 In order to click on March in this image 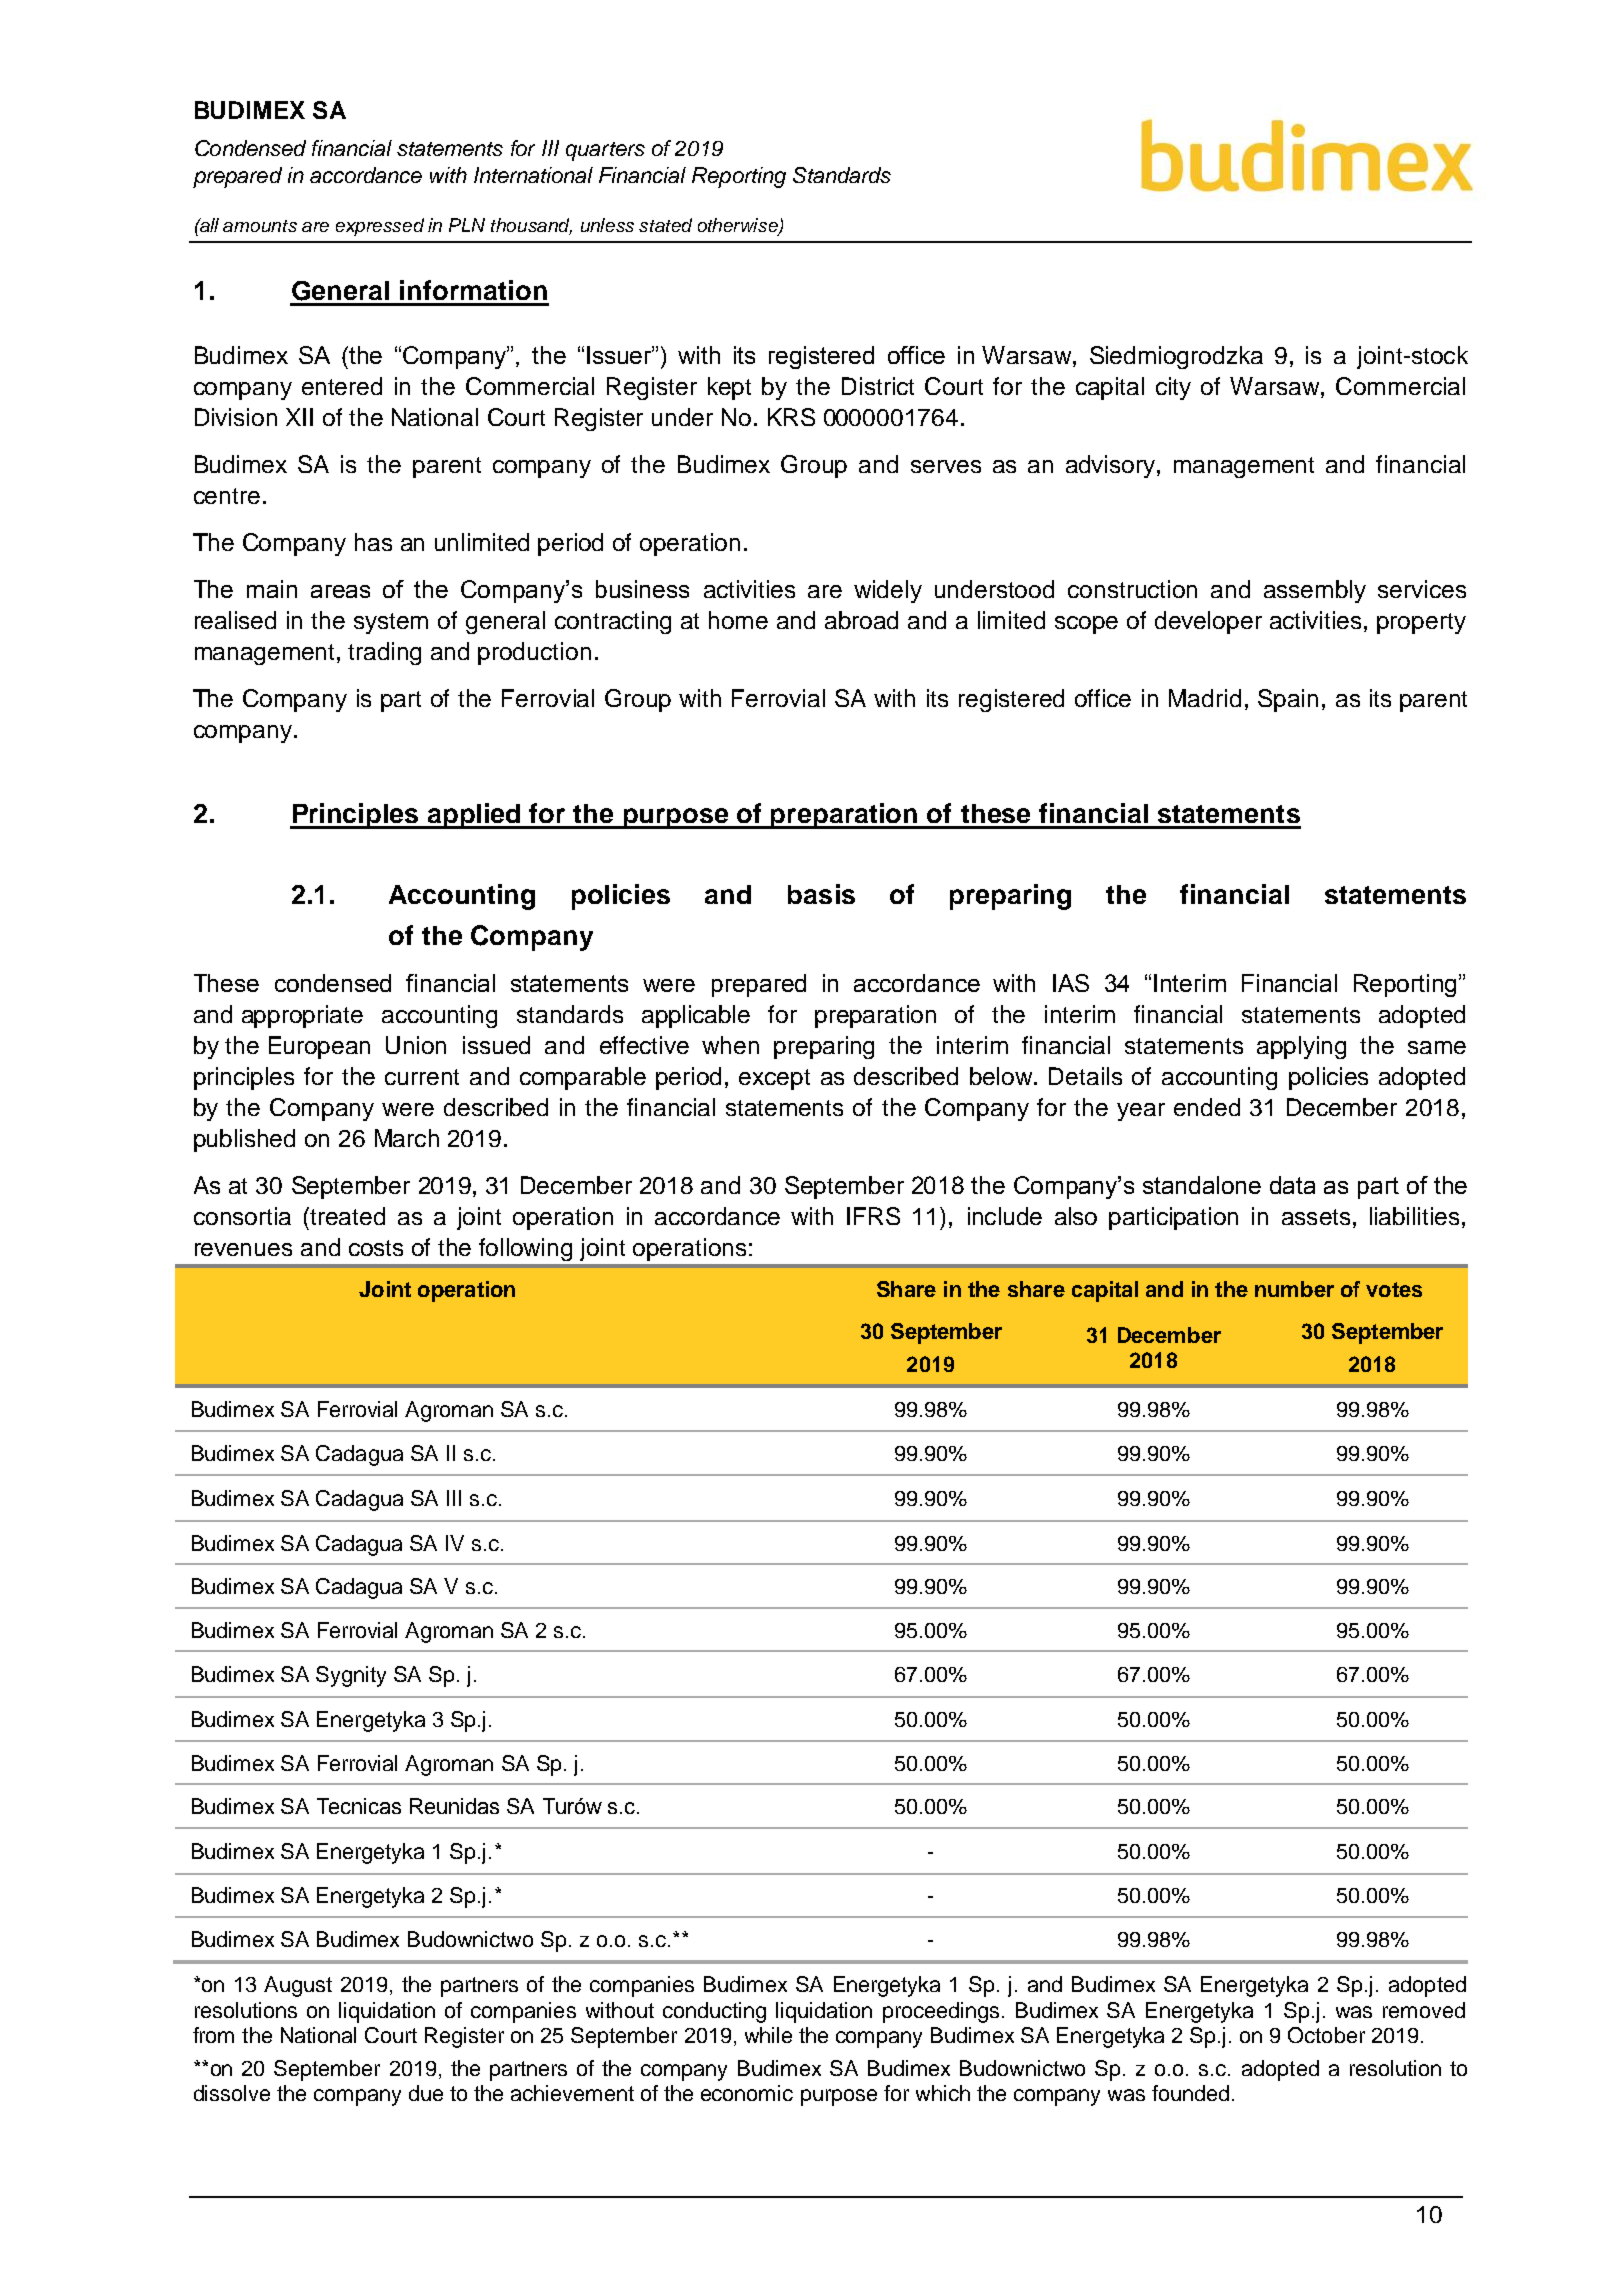, I will do `click(407, 1138)`.
